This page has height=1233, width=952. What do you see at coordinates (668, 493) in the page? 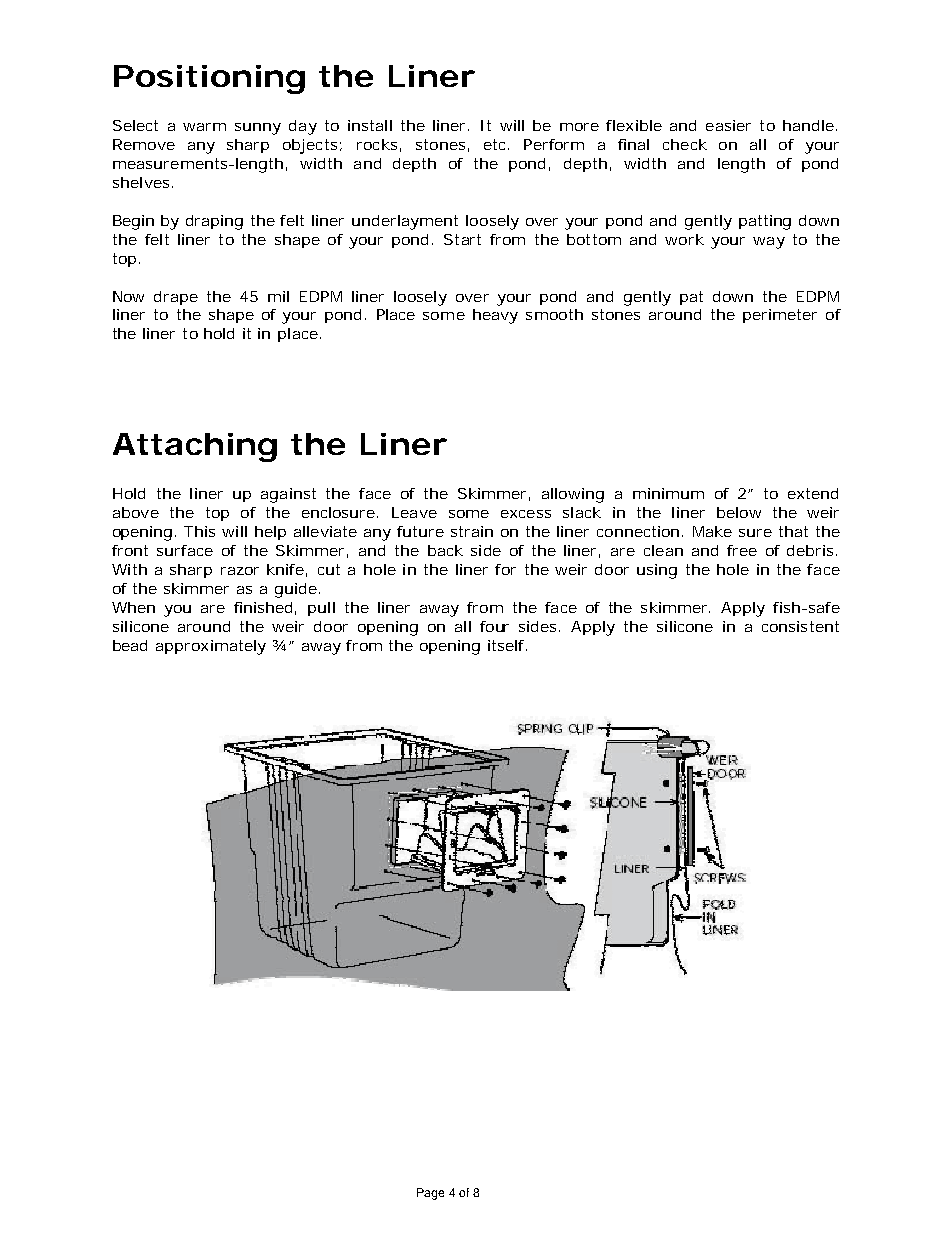
I see `minimum` at bounding box center [668, 493].
